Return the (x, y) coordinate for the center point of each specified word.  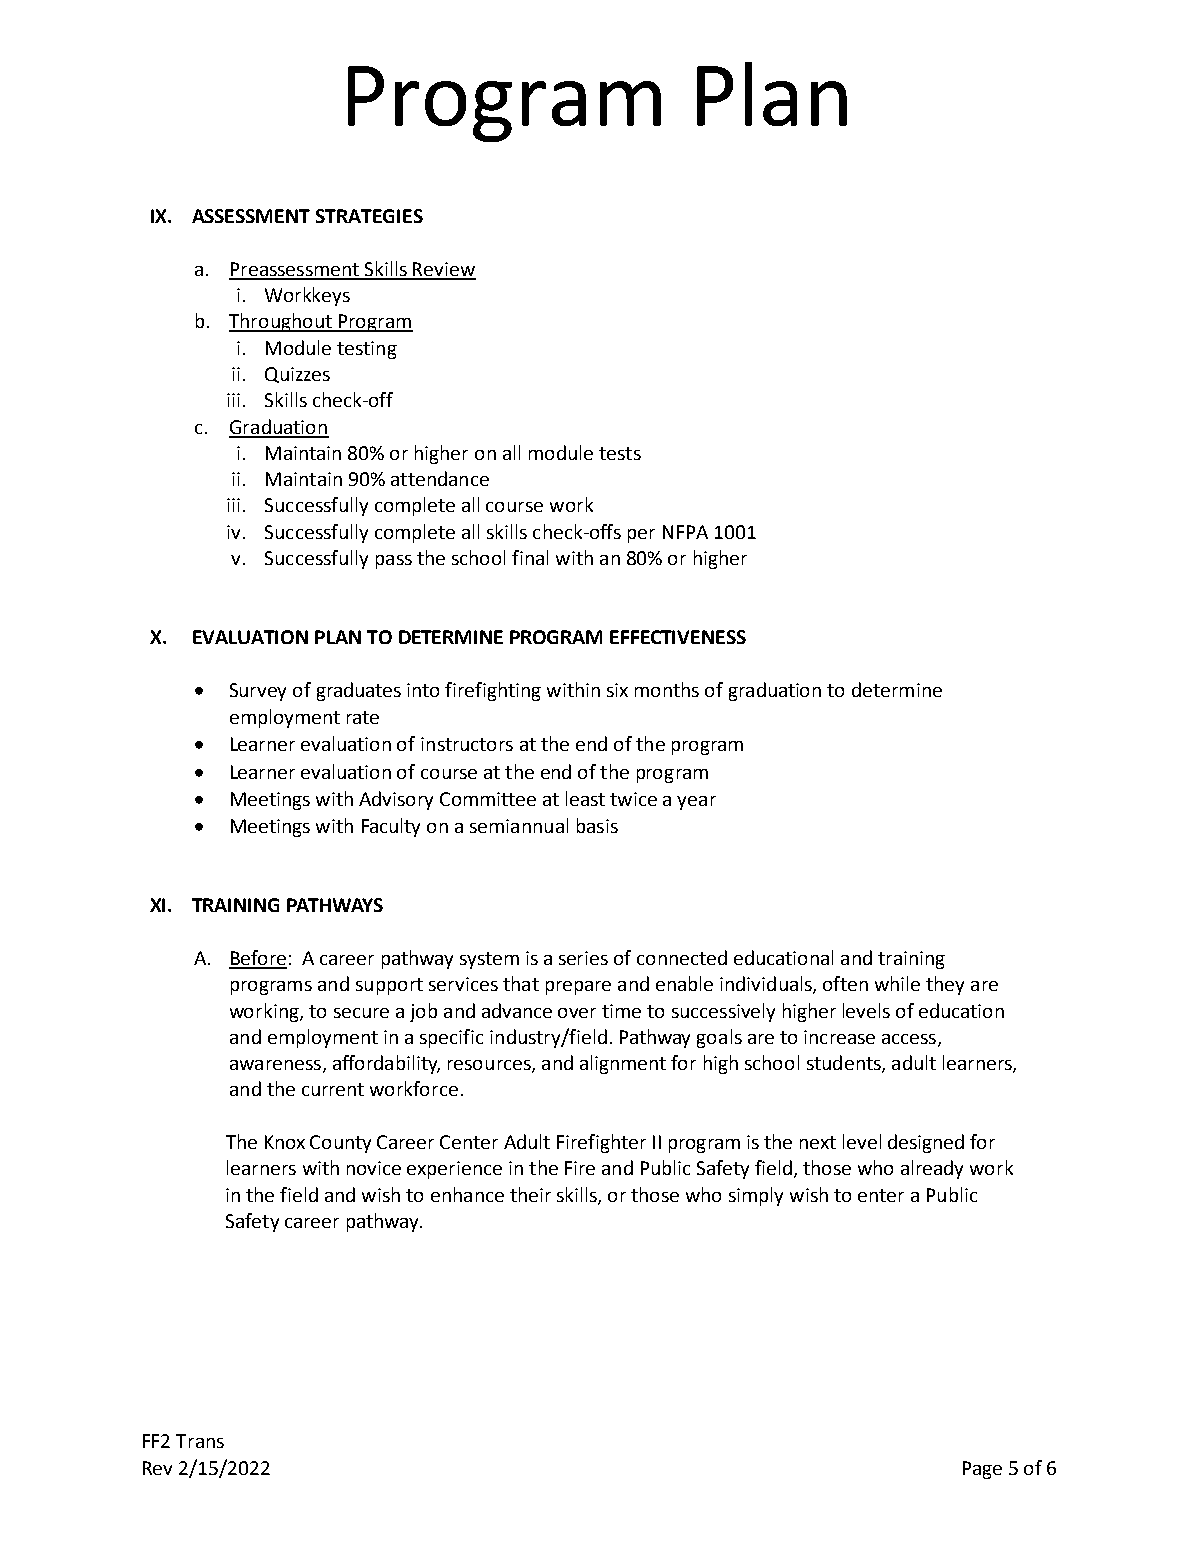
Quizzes (297, 375)
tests (620, 453)
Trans (200, 1441)
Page (982, 1470)
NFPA (685, 532)
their (530, 1194)
